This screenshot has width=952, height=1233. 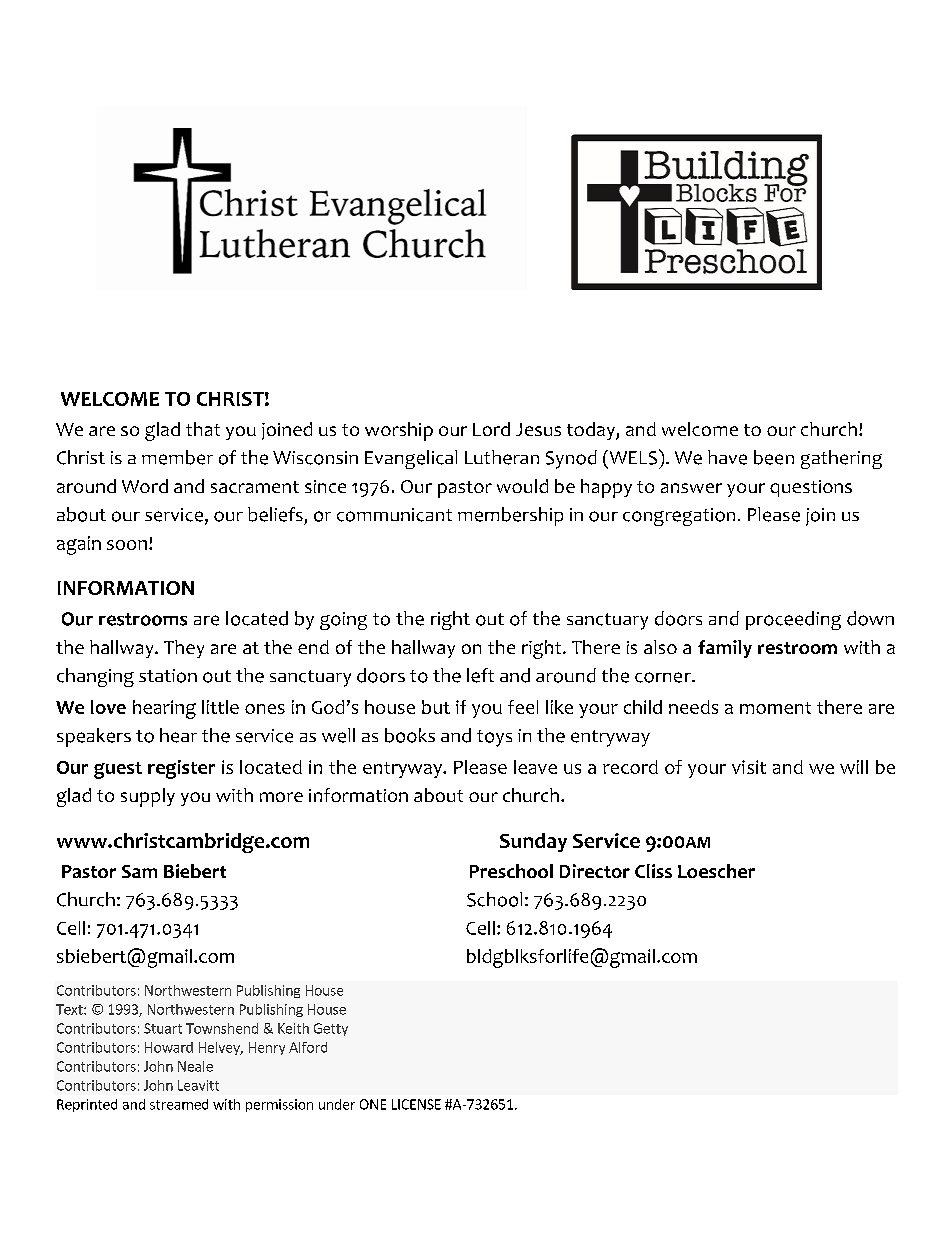 I want to click on moment, so click(x=775, y=708).
